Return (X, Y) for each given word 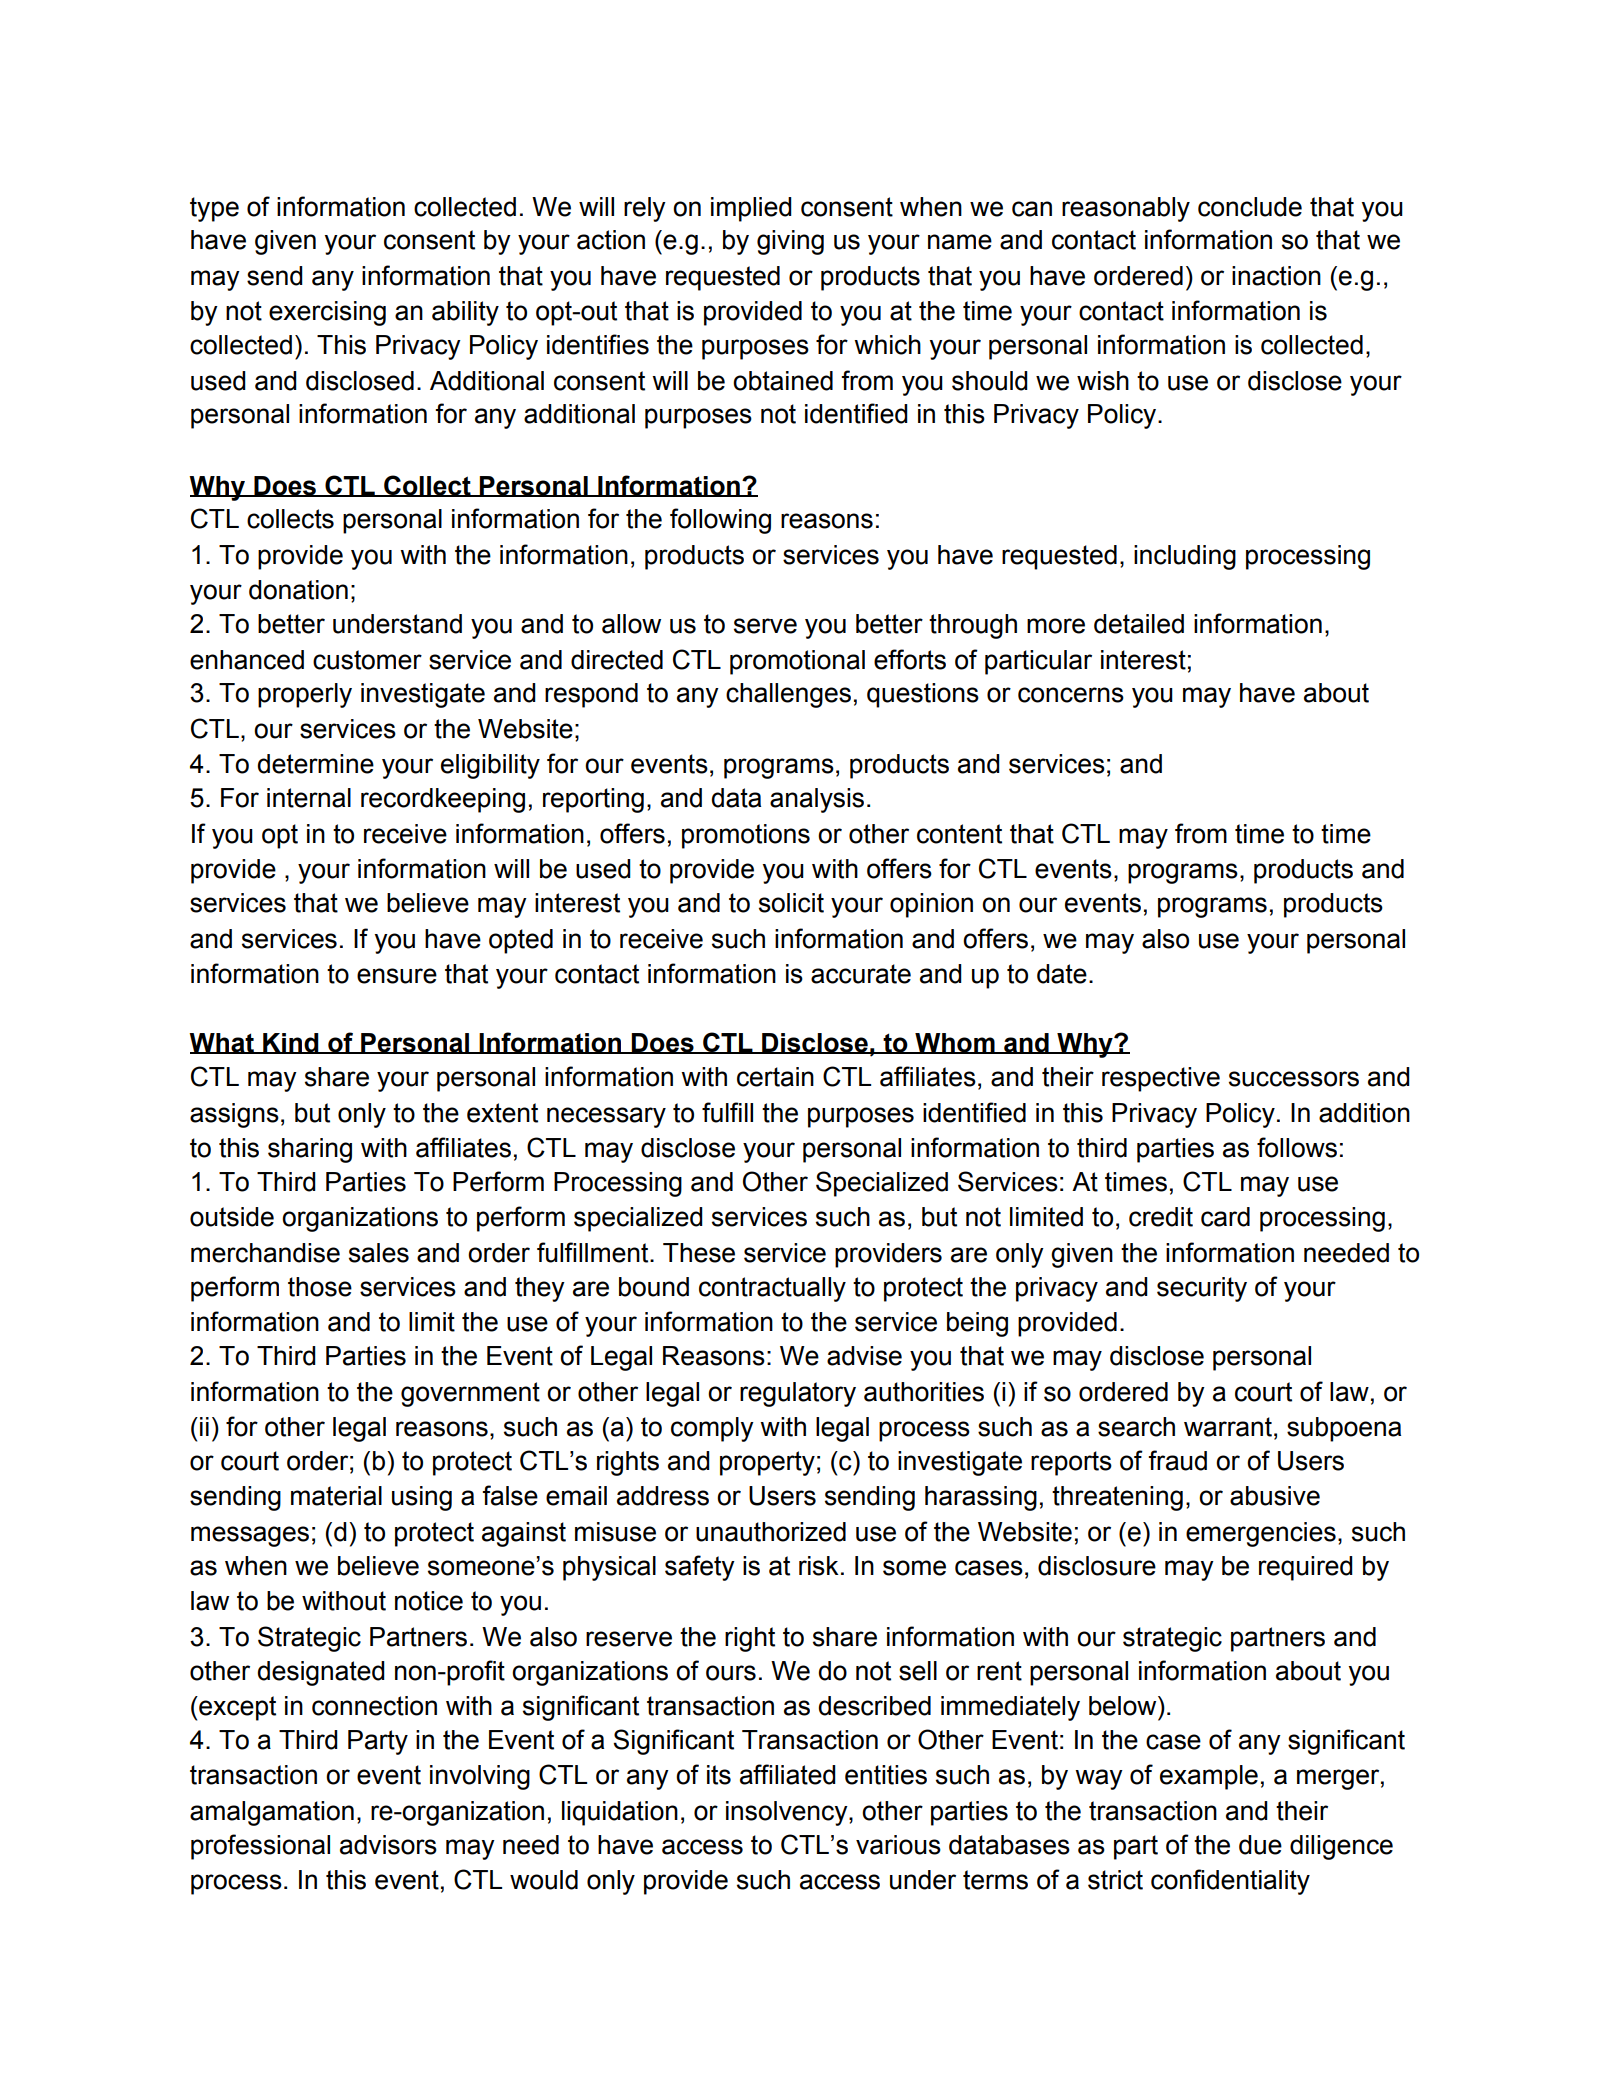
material (336, 1496)
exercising (327, 313)
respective (1161, 1079)
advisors (388, 1845)
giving (790, 242)
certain (775, 1077)
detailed (1139, 624)
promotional (797, 662)
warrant (1228, 1427)
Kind (291, 1043)
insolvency (788, 1813)
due (1260, 1845)
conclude (1250, 207)
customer (367, 660)
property (767, 1463)
